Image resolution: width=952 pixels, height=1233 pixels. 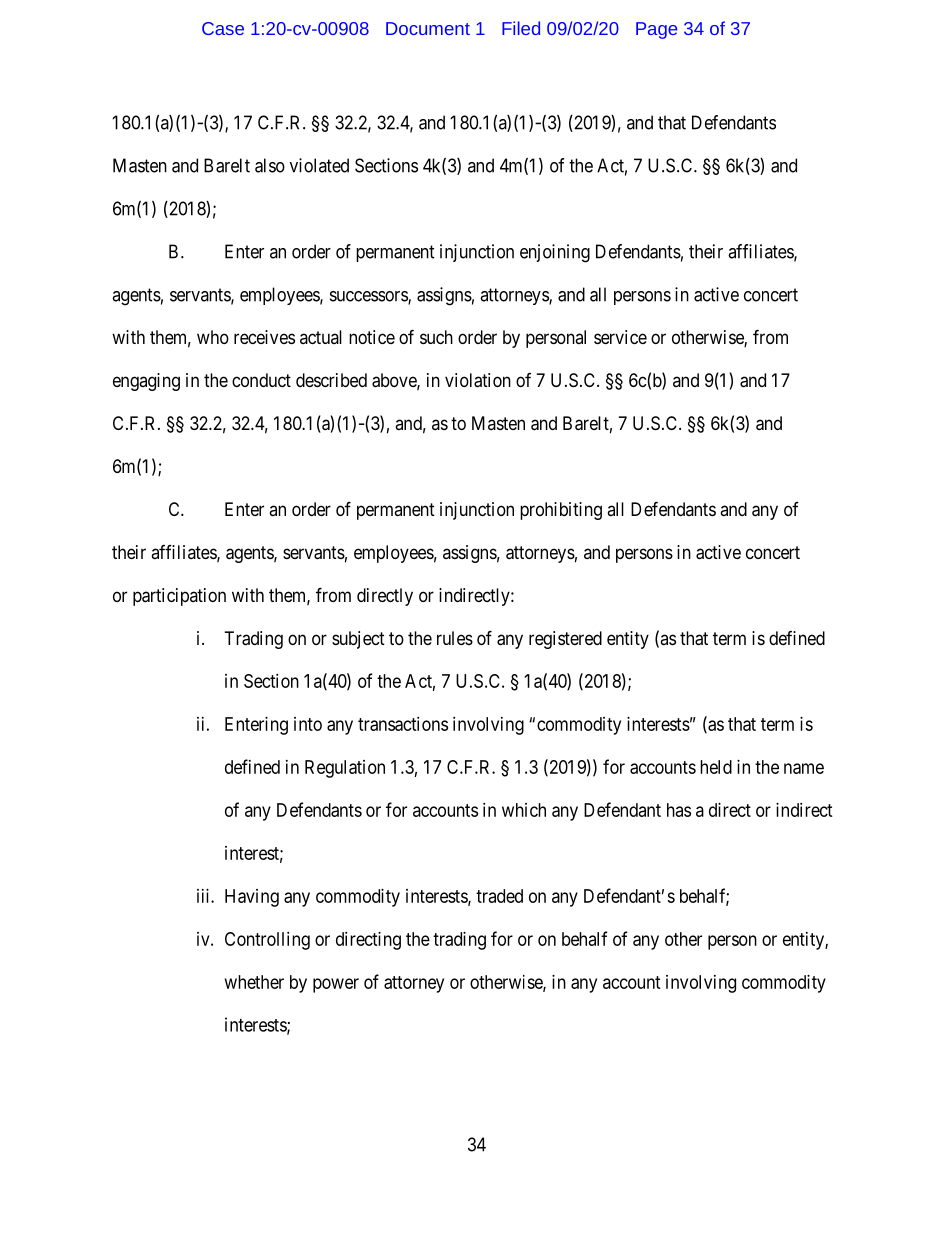 What do you see at coordinates (254, 982) in the screenshot?
I see `whether` at bounding box center [254, 982].
